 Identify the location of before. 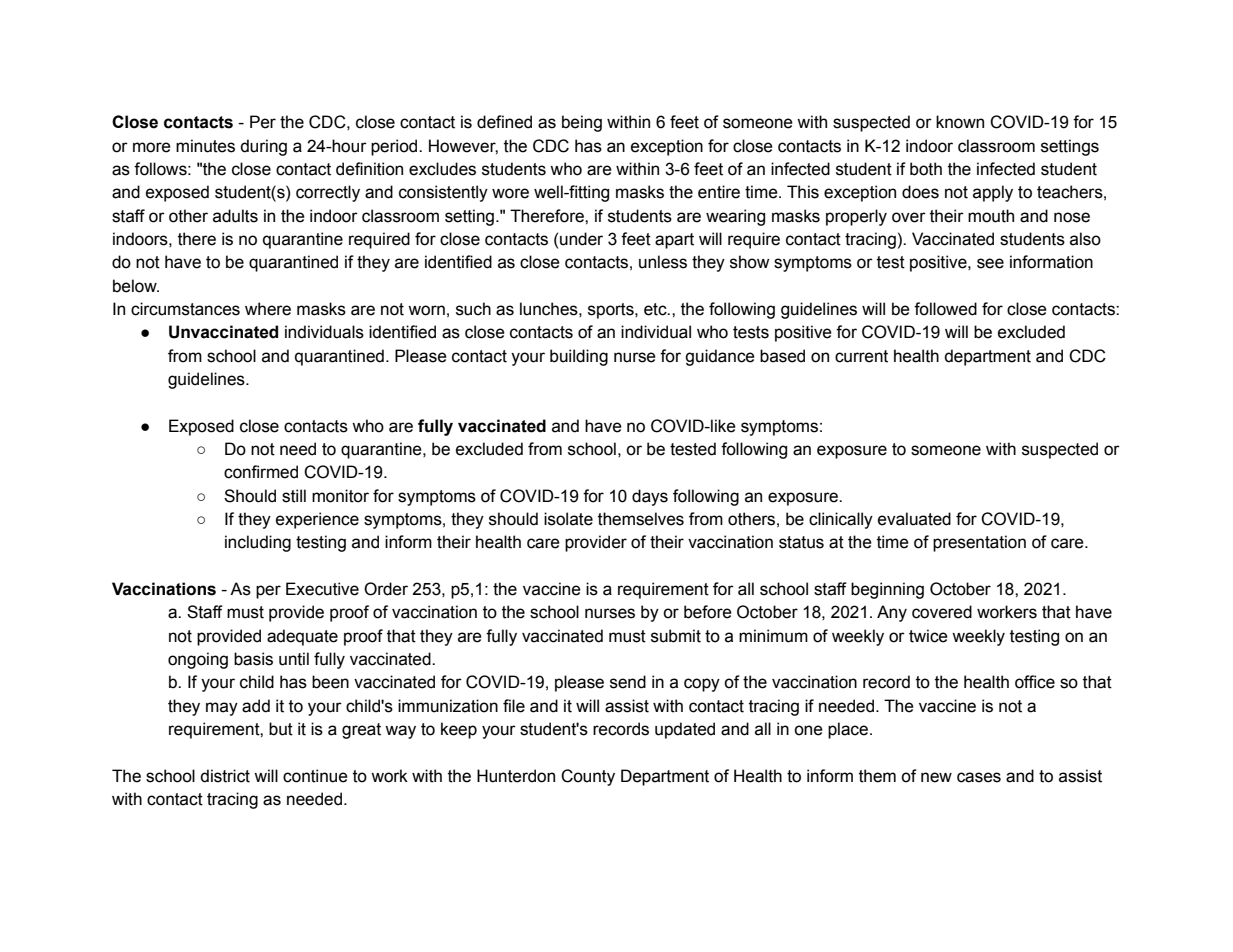
(708, 612).
